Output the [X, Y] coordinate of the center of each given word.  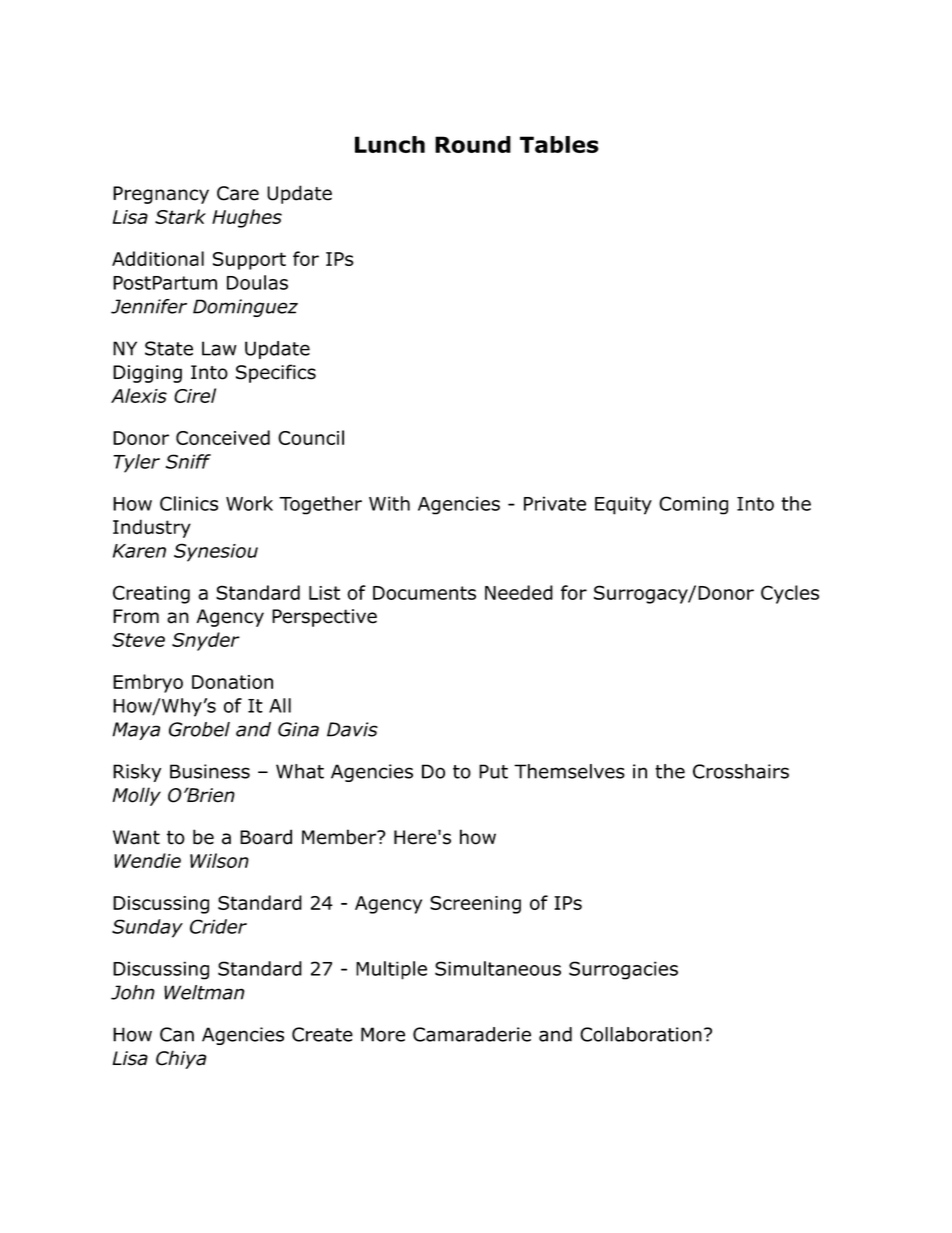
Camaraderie [472, 1034]
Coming [693, 505]
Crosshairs [741, 771]
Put [493, 771]
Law [219, 348]
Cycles [790, 594]
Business [210, 771]
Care [238, 193]
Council [311, 437]
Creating [151, 594]
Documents [424, 593]
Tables [559, 144]
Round [473, 144]
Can [177, 1034]
